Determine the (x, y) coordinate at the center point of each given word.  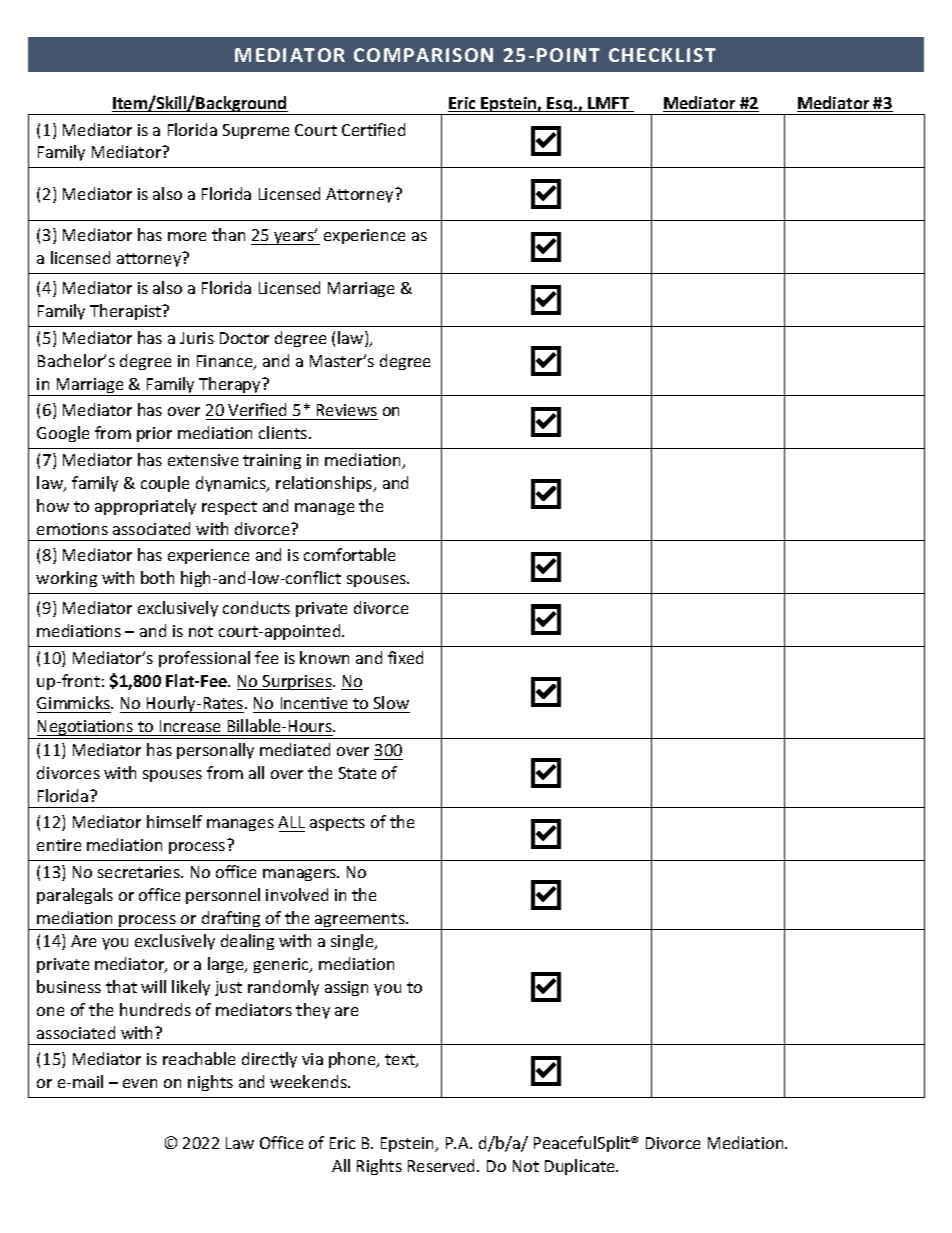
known (324, 657)
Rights (379, 1167)
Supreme (256, 131)
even (140, 1083)
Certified (373, 129)
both (157, 577)
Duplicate (581, 1167)
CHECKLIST (662, 55)
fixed (405, 657)
